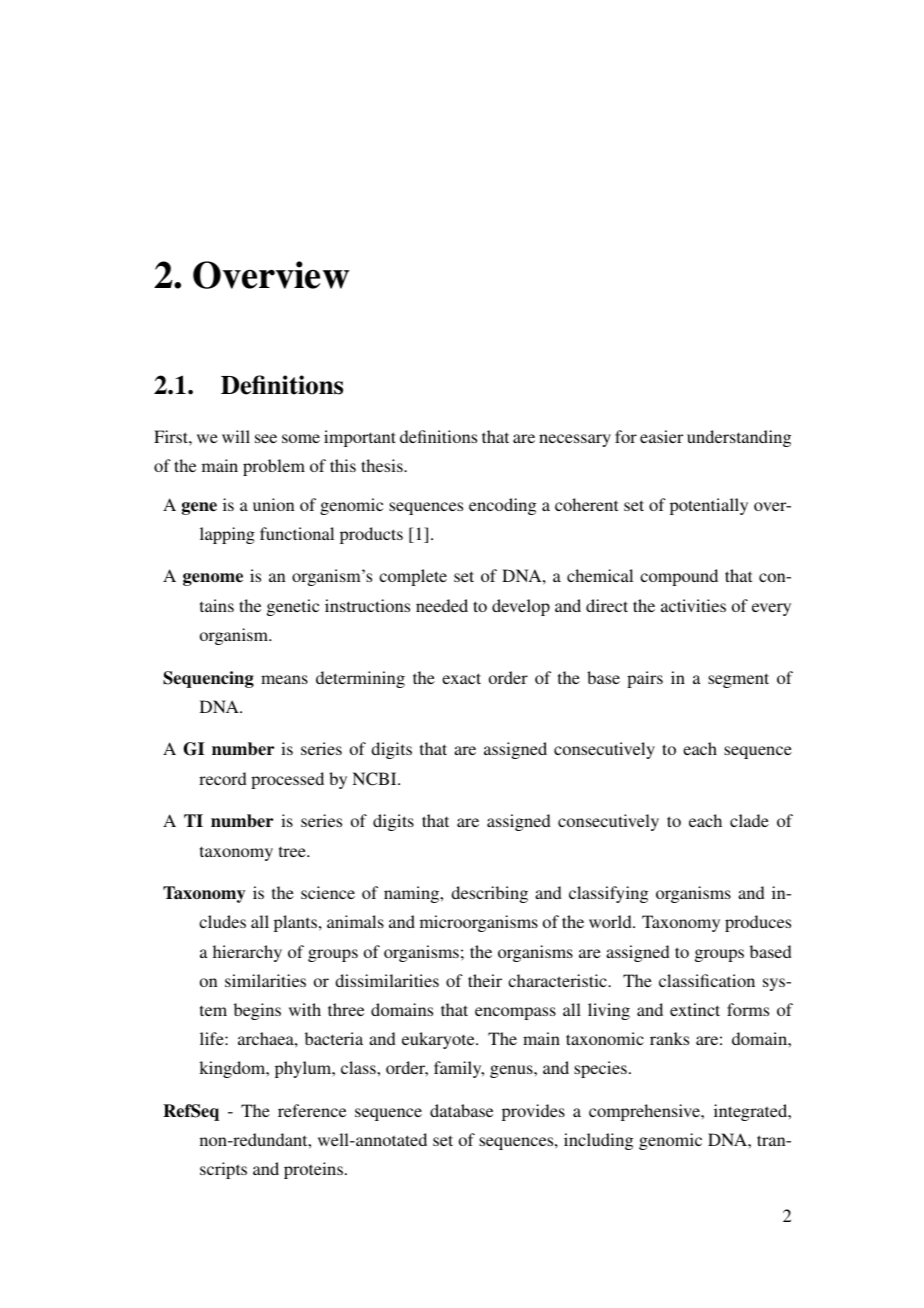  I want to click on proteins, so click(313, 1170).
